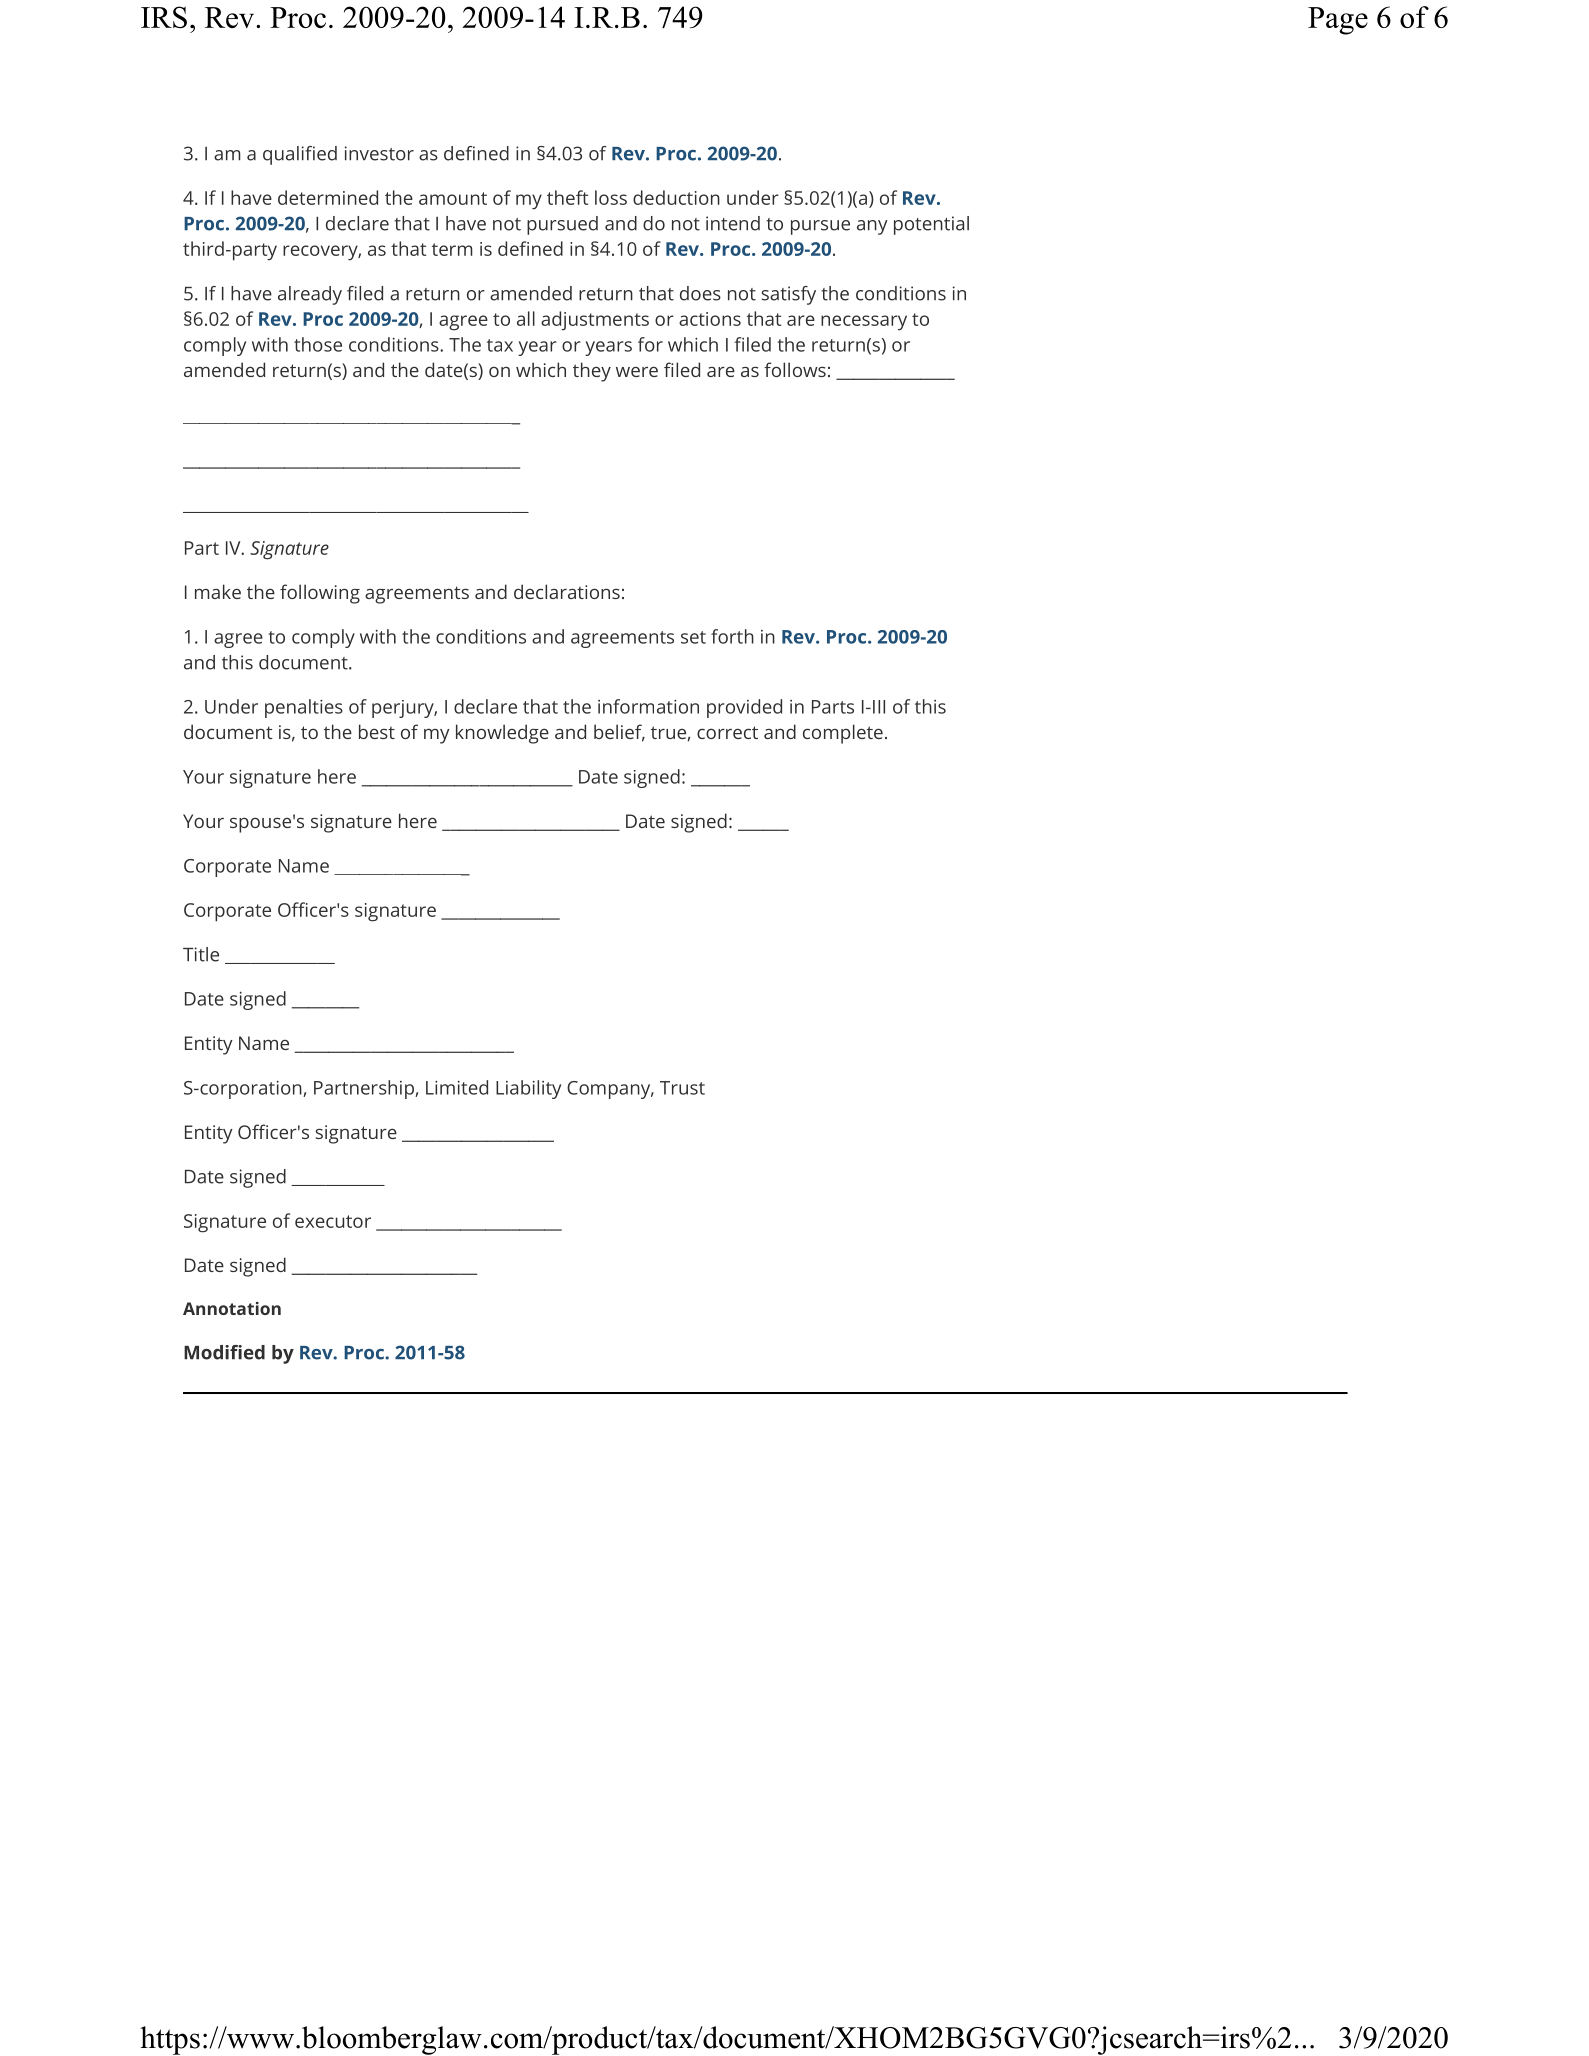 This image has width=1589, height=2056. Describe the element at coordinates (528, 1089) in the image. I see `Liability` at that location.
